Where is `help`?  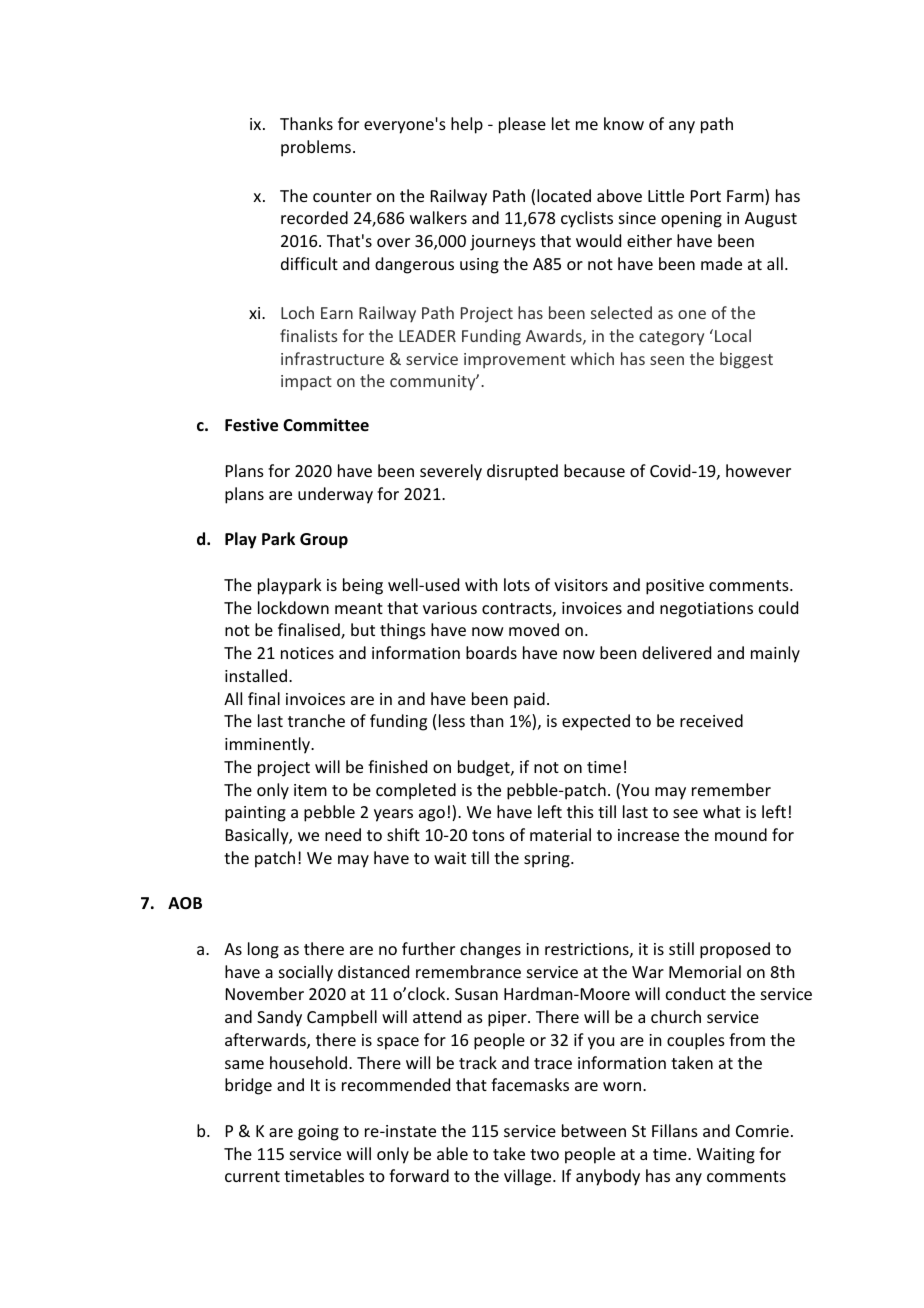
help is located at coordinates (467, 125).
